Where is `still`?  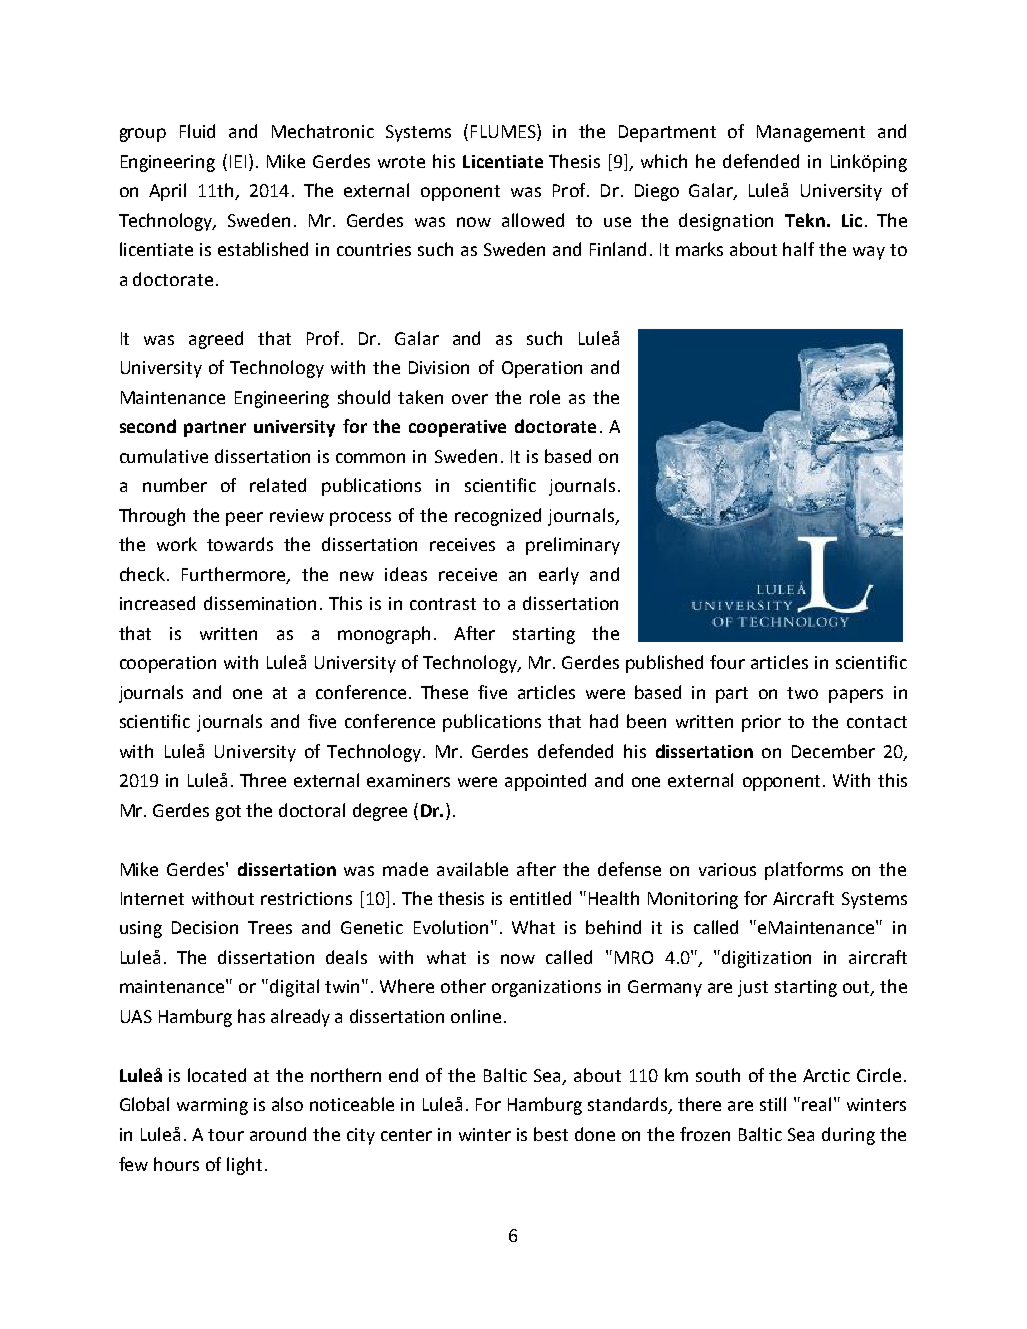
still is located at coordinates (773, 1104).
